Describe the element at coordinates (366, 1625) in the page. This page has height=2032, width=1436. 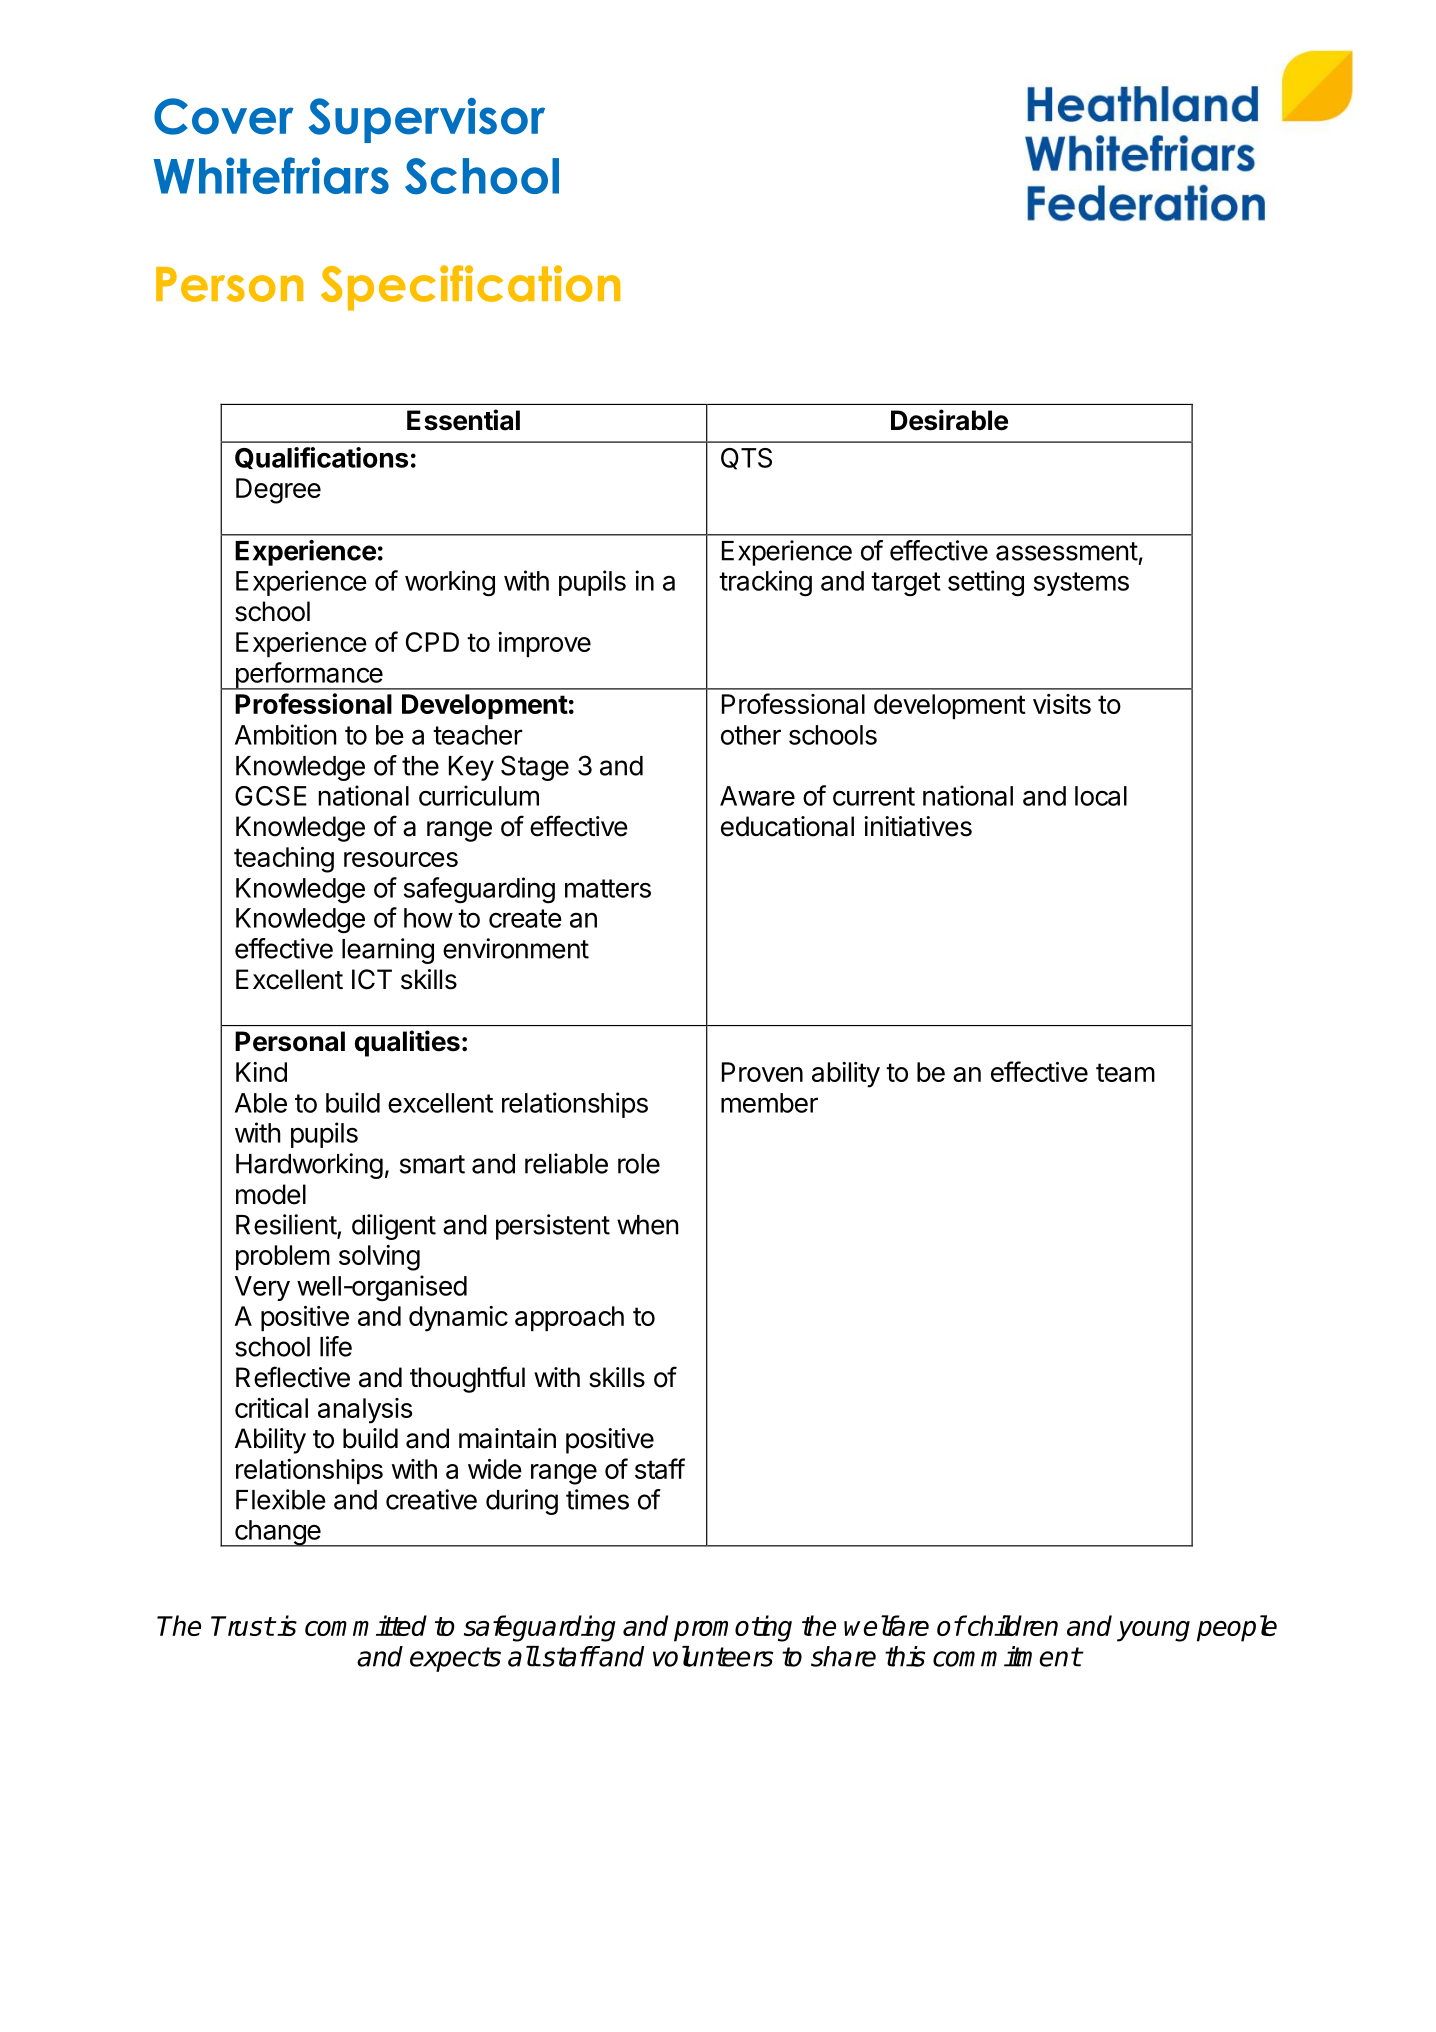
I see `committed` at that location.
